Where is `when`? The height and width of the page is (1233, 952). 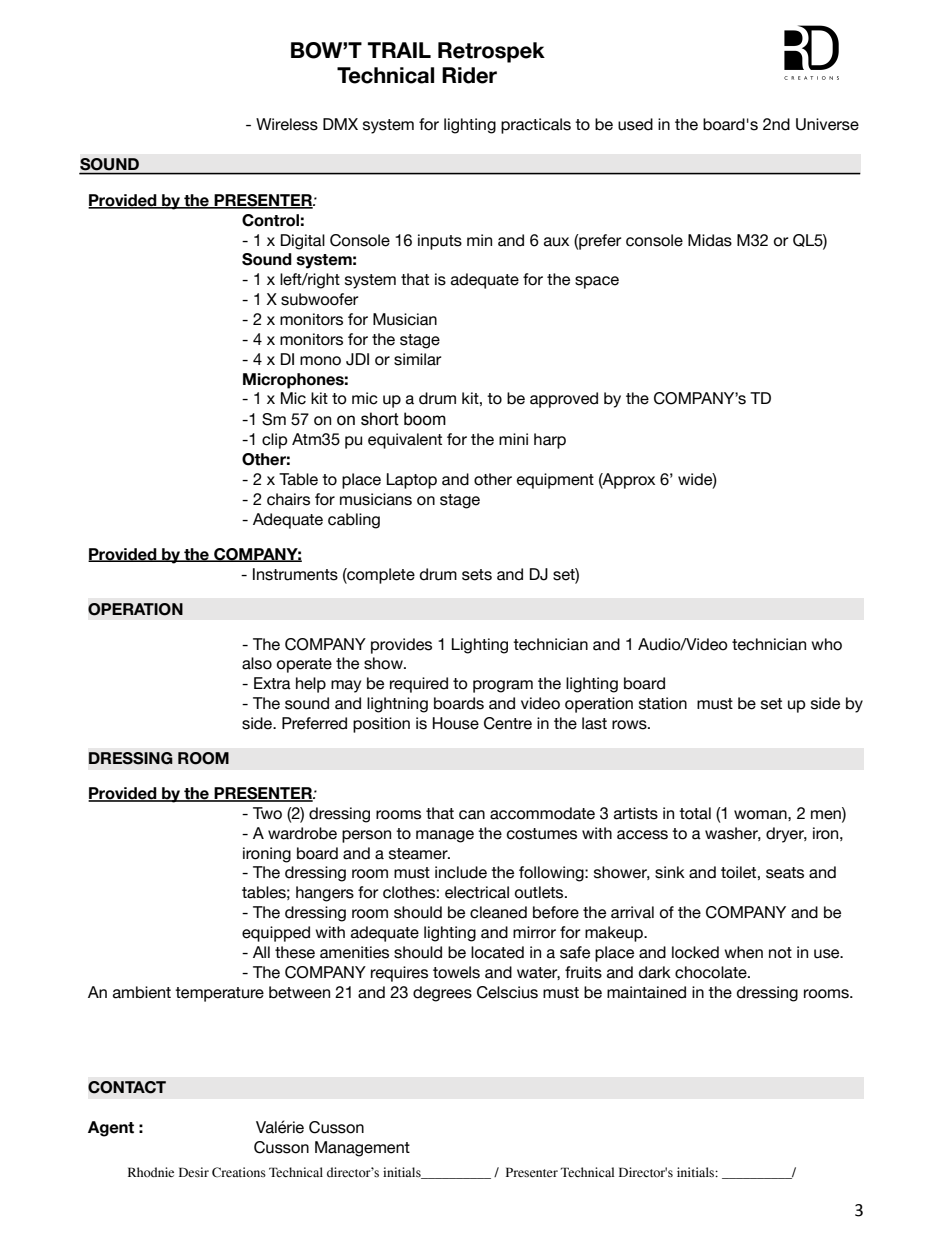 when is located at coordinates (743, 952).
